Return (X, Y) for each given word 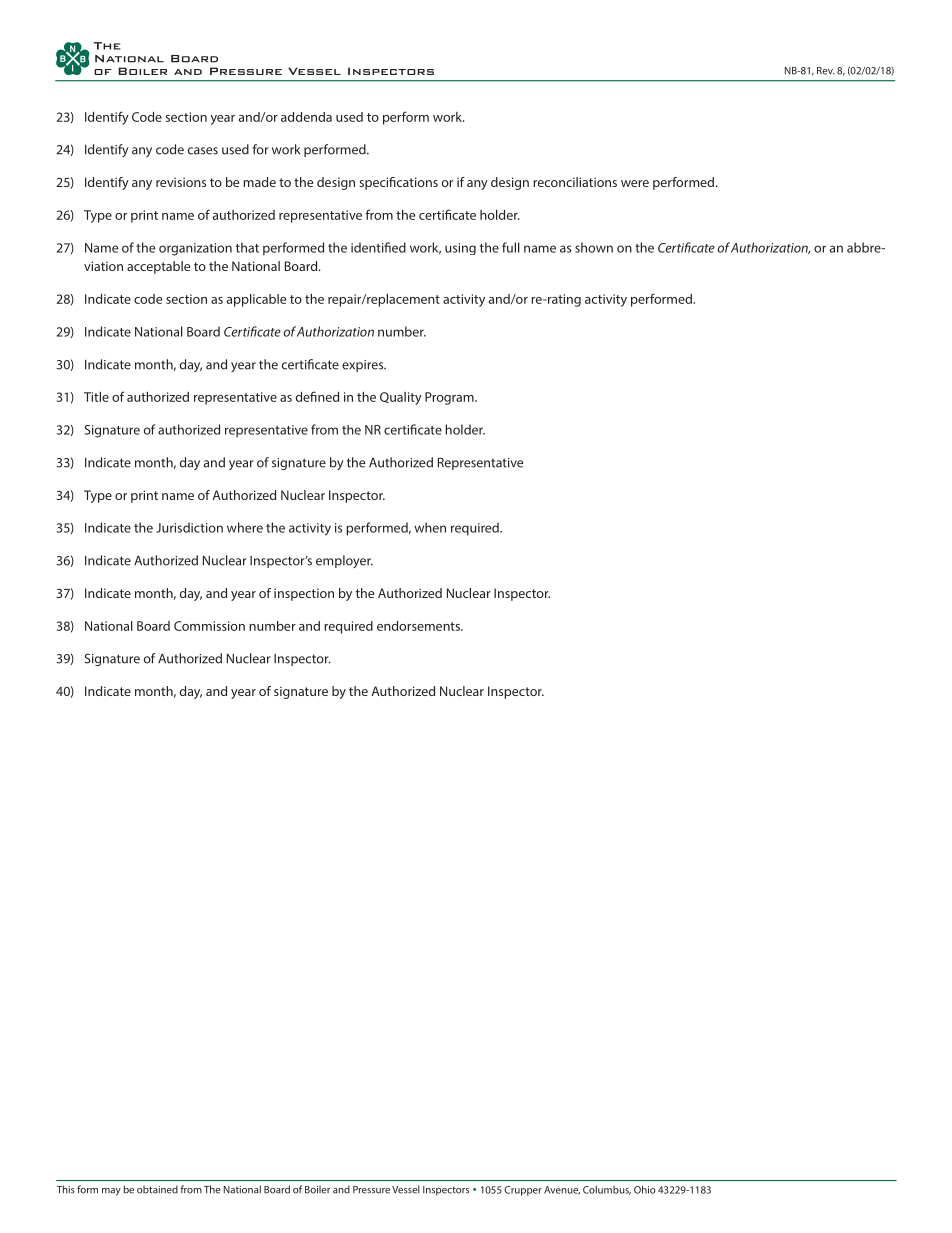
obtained (157, 1189)
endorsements (419, 626)
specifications (398, 183)
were (635, 183)
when (430, 527)
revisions (181, 182)
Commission (209, 626)
